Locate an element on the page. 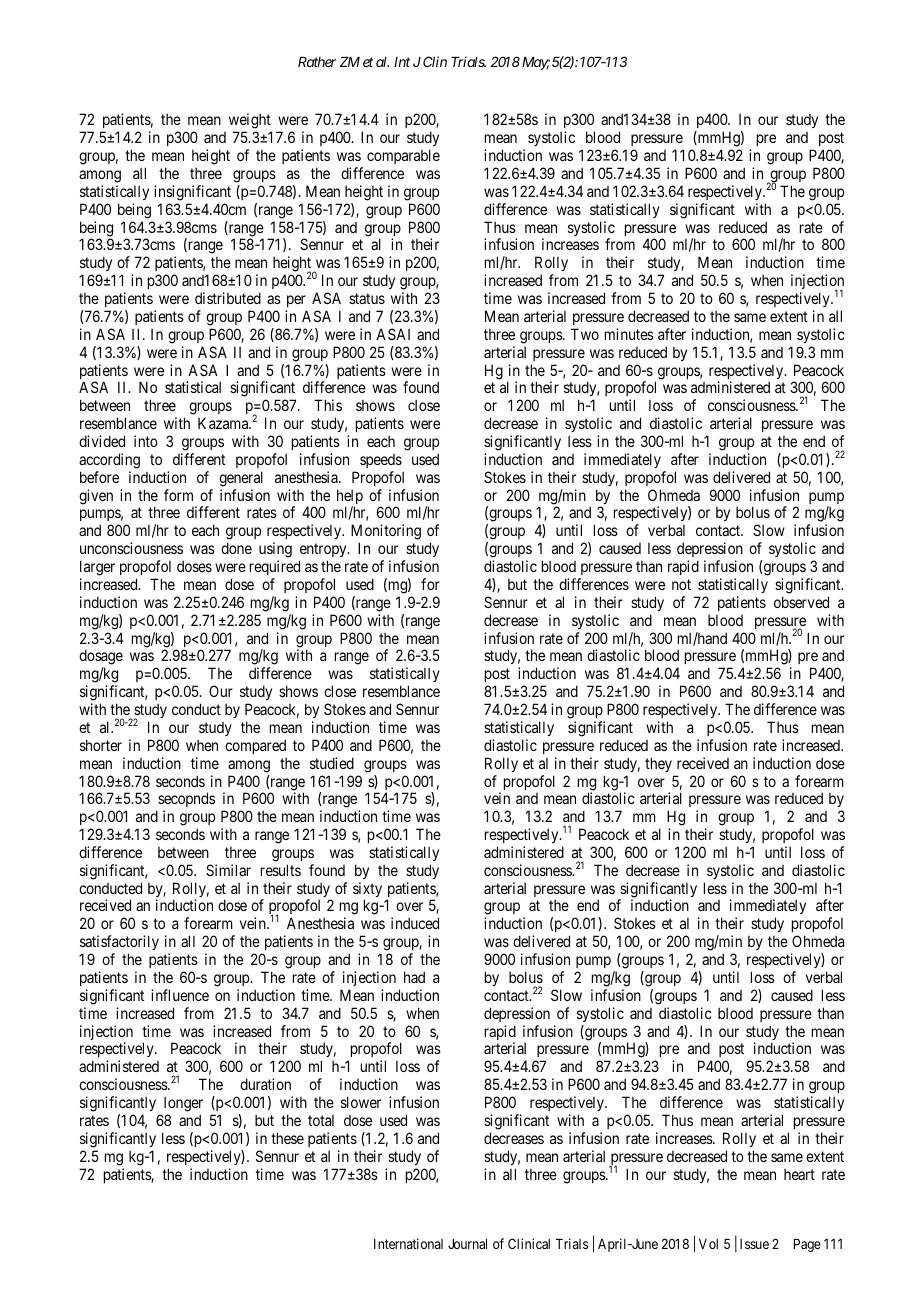 Image resolution: width=924 pixels, height=1308 pixels. Monitoring is located at coordinates (386, 533).
